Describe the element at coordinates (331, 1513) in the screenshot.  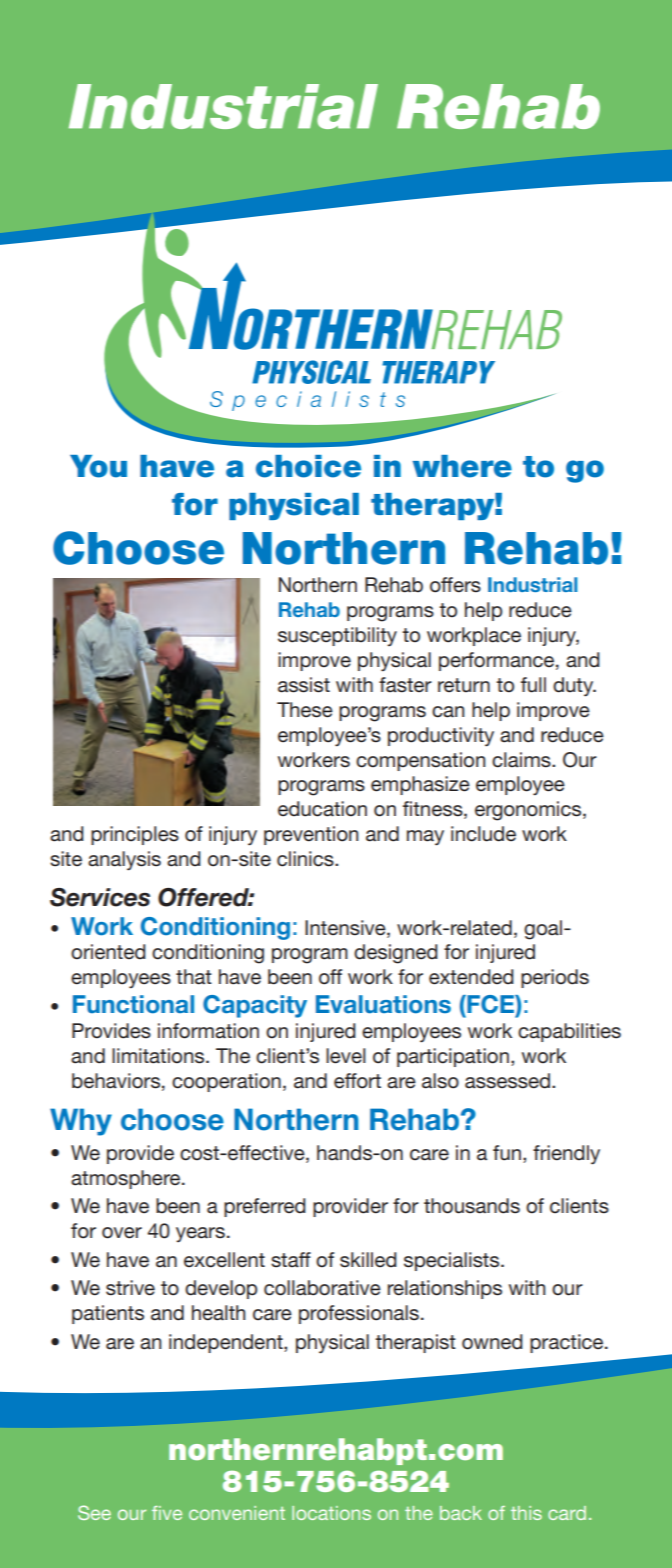
I see `locations` at that location.
